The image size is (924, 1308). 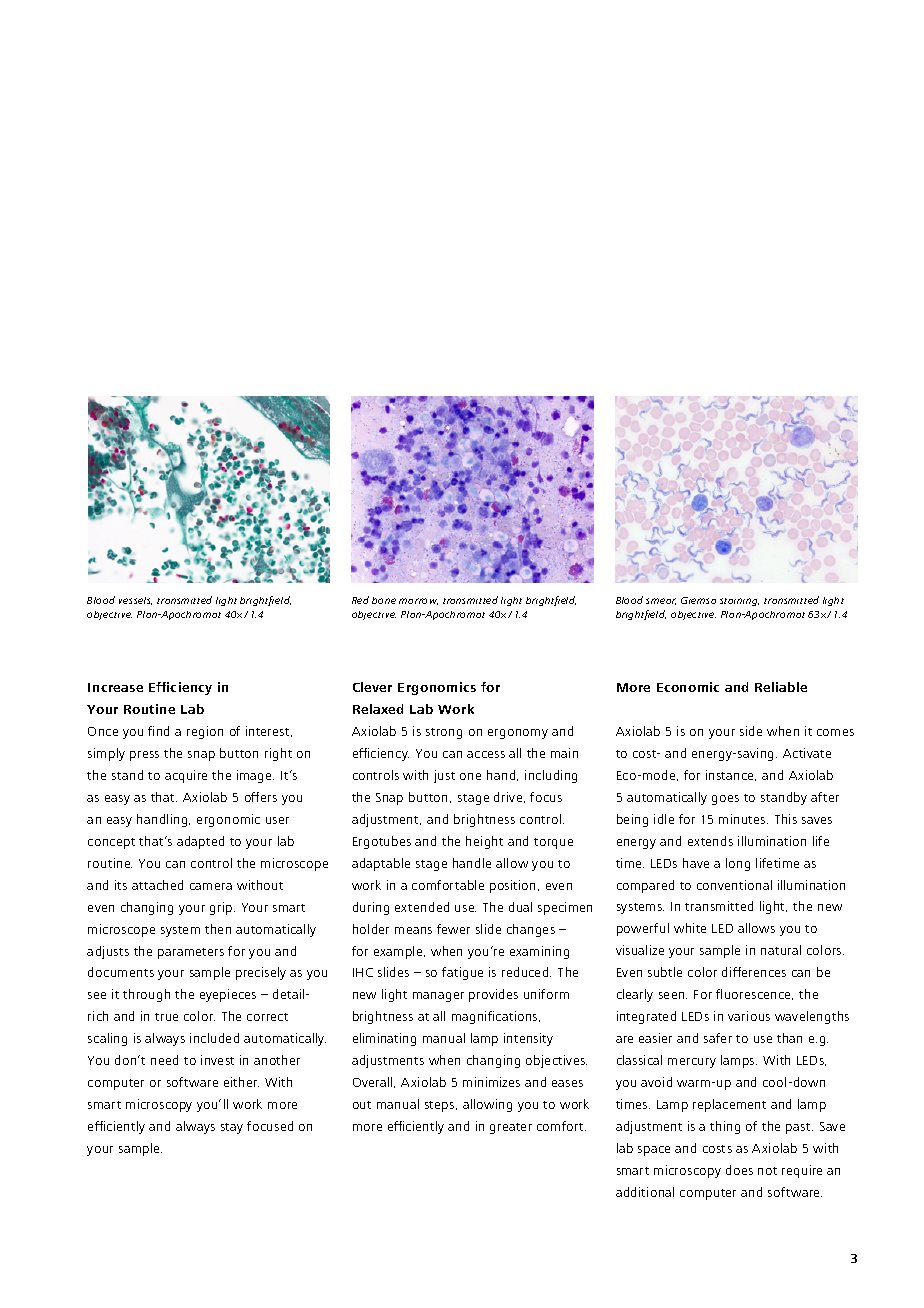 What do you see at coordinates (718, 1038) in the screenshot?
I see `safer` at bounding box center [718, 1038].
